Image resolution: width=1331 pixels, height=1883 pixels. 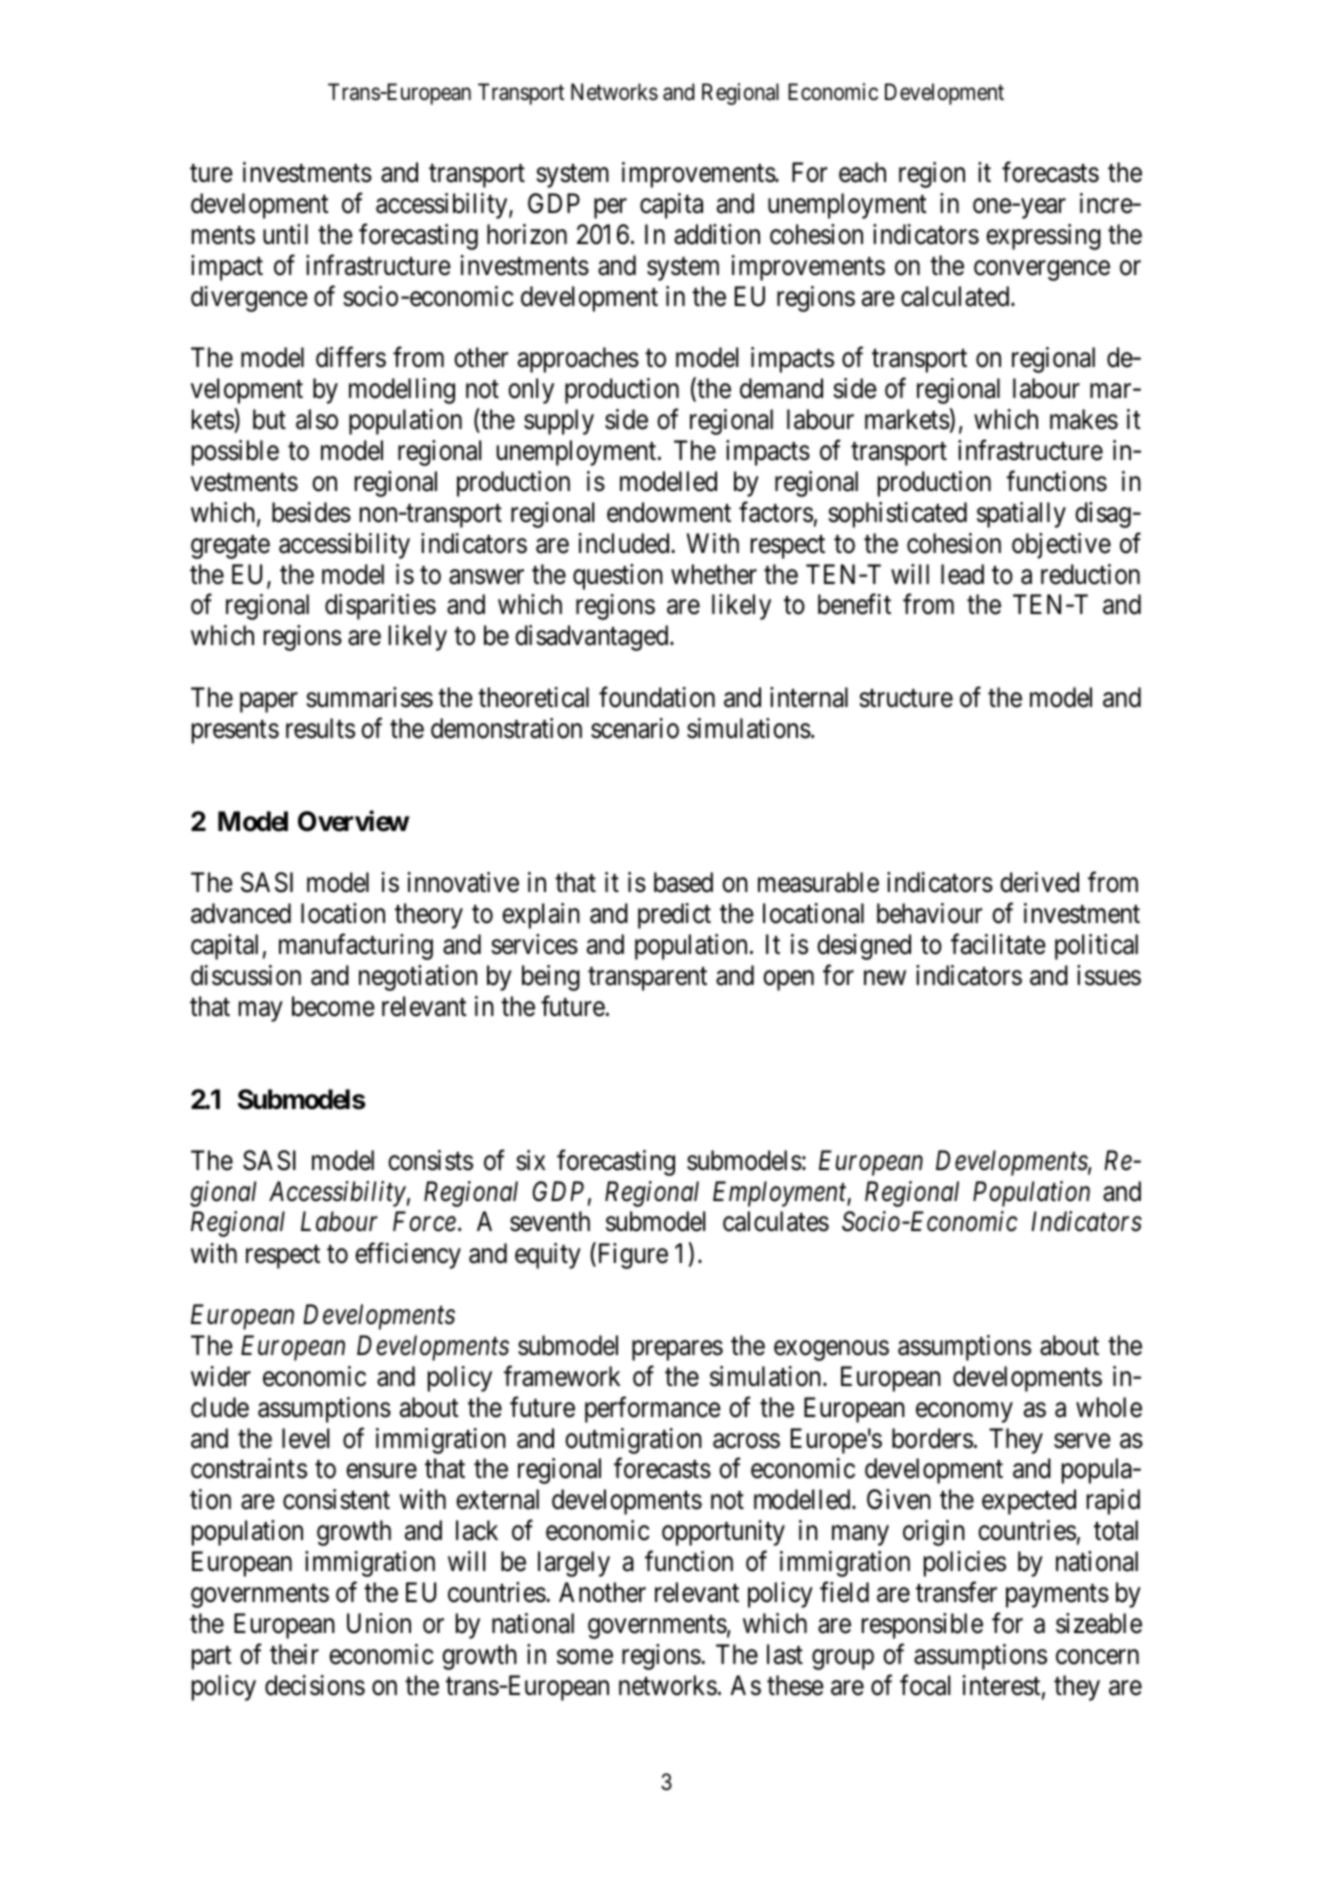 What do you see at coordinates (1043, 237) in the document?
I see `expressing` at bounding box center [1043, 237].
